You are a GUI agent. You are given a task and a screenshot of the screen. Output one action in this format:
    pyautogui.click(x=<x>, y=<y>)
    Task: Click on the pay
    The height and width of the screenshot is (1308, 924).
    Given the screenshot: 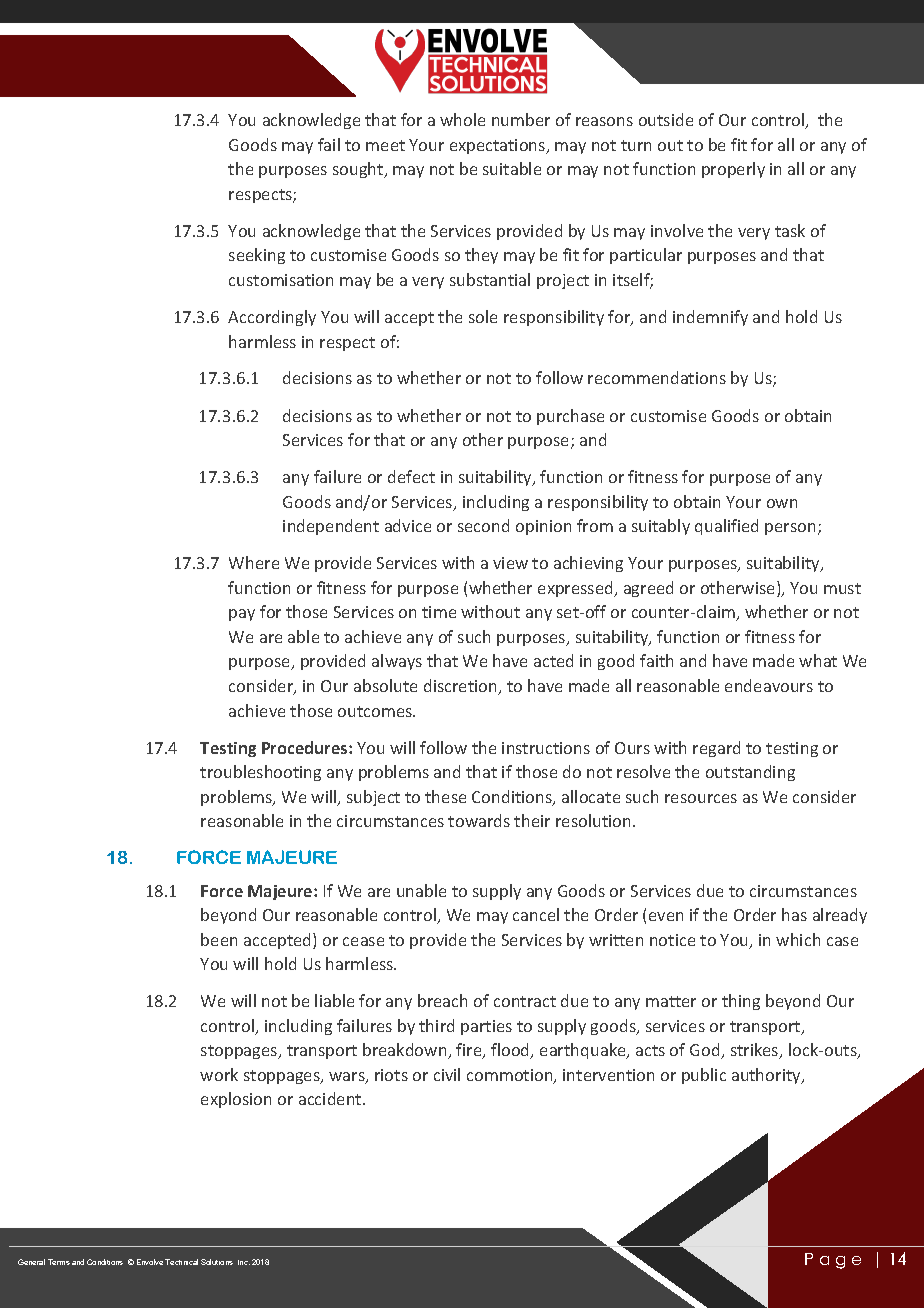 What is the action you would take?
    pyautogui.click(x=242, y=615)
